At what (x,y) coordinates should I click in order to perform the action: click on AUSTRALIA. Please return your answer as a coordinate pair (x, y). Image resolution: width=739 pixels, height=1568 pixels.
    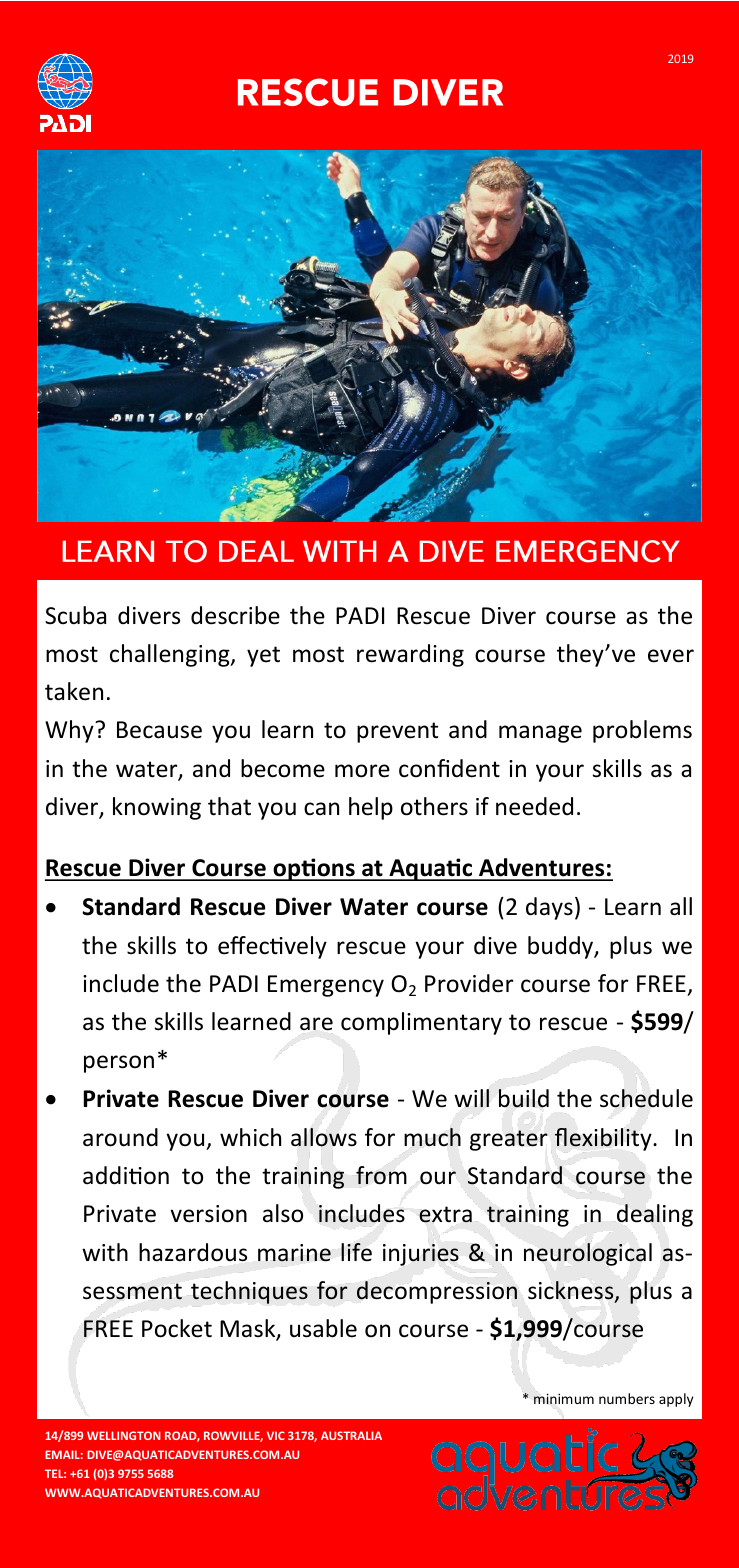
    Looking at the image, I should click on (351, 1435).
